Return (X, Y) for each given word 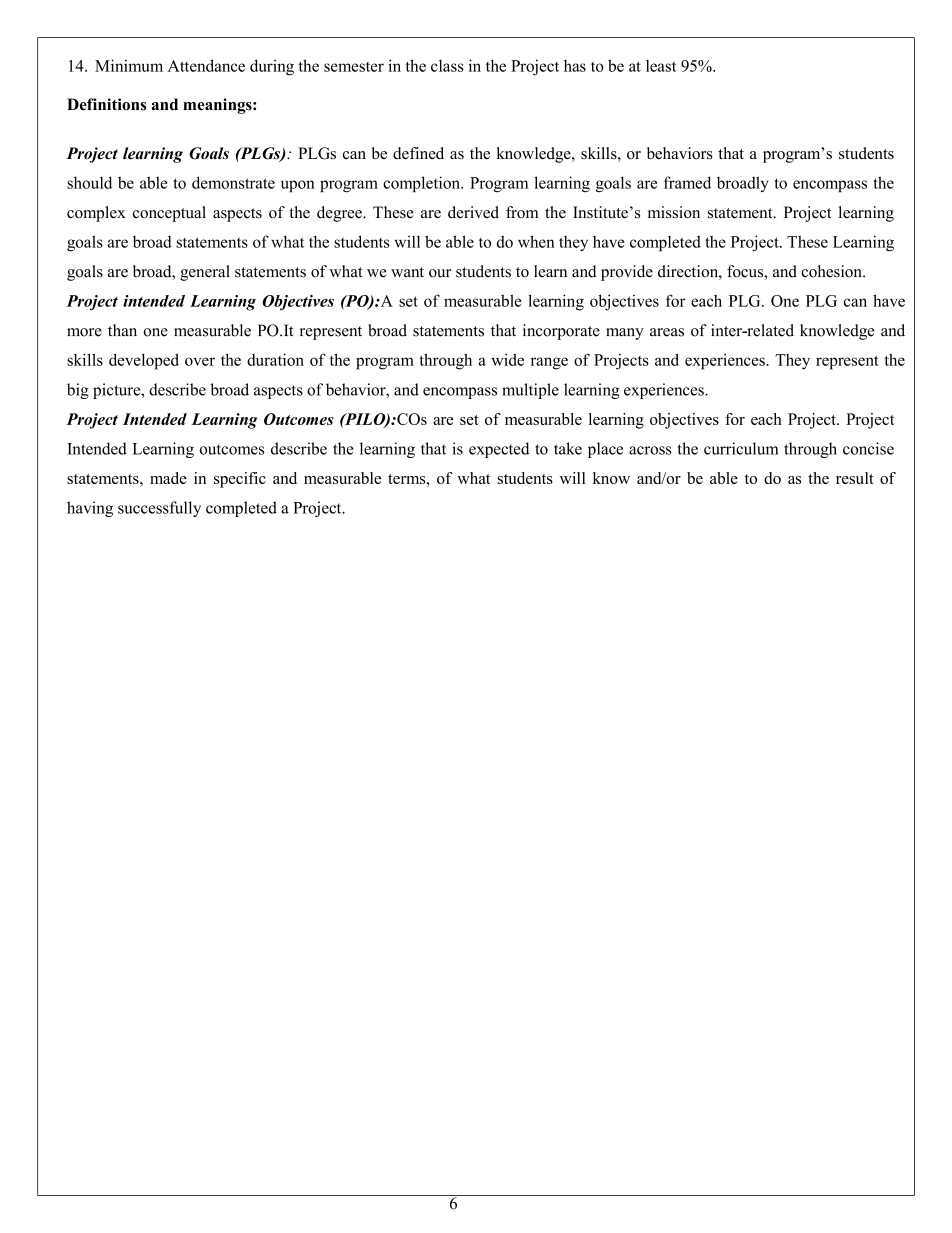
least (661, 66)
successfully (159, 509)
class (447, 66)
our (440, 273)
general (205, 273)
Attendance (206, 65)
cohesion (832, 271)
